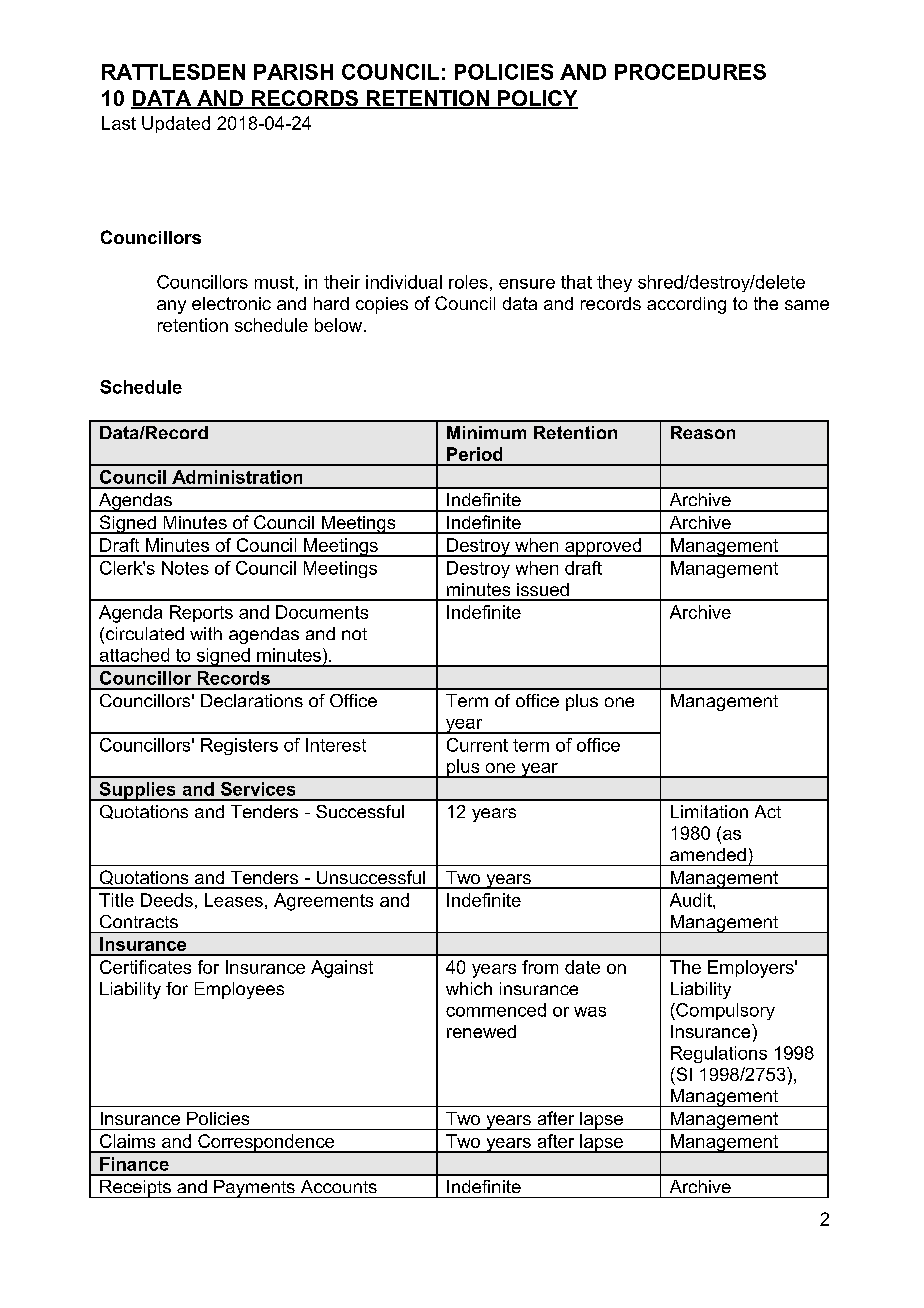 This page has height=1308, width=924. What do you see at coordinates (206, 633) in the page?
I see `with` at bounding box center [206, 633].
